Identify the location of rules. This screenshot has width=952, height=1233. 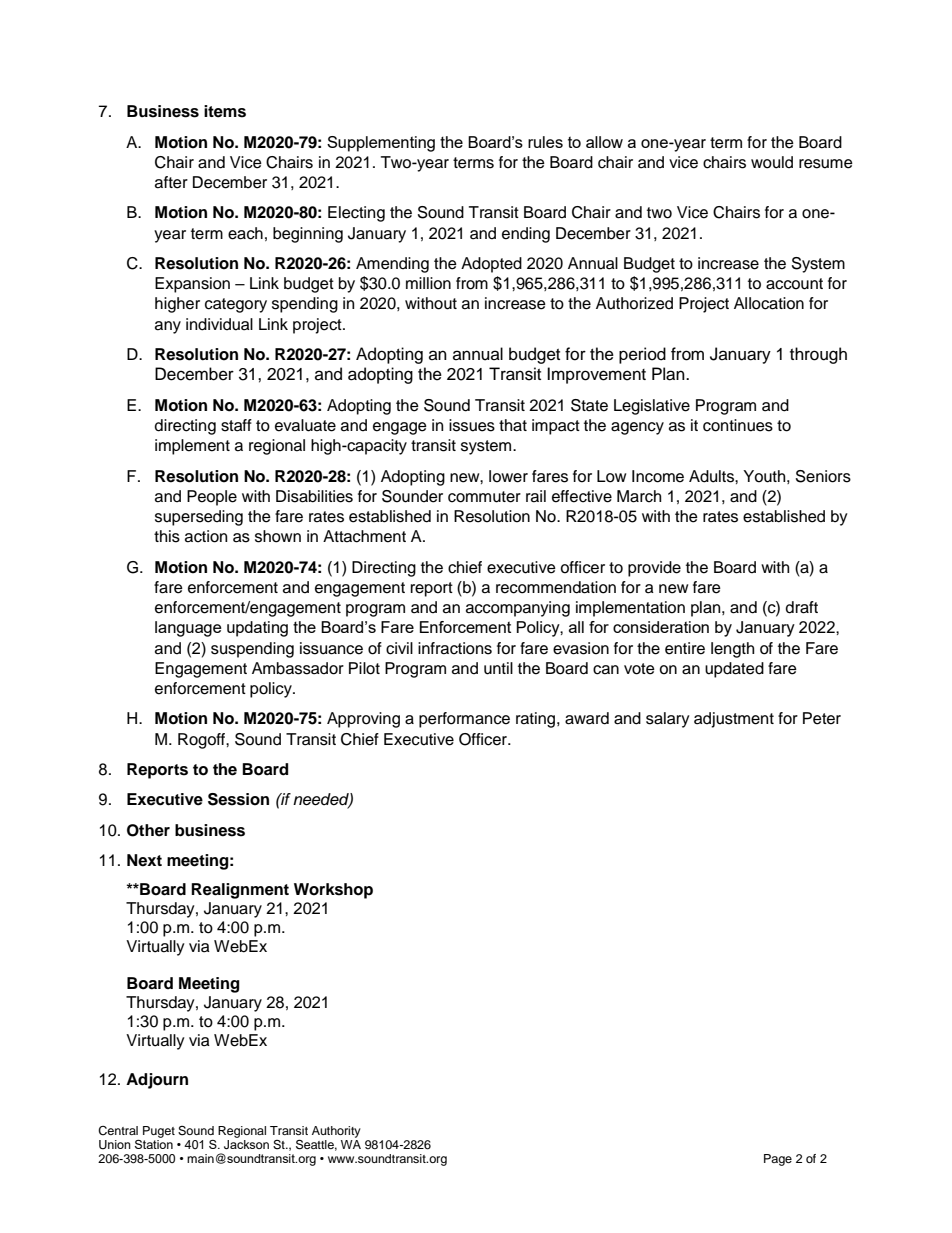
(545, 142).
